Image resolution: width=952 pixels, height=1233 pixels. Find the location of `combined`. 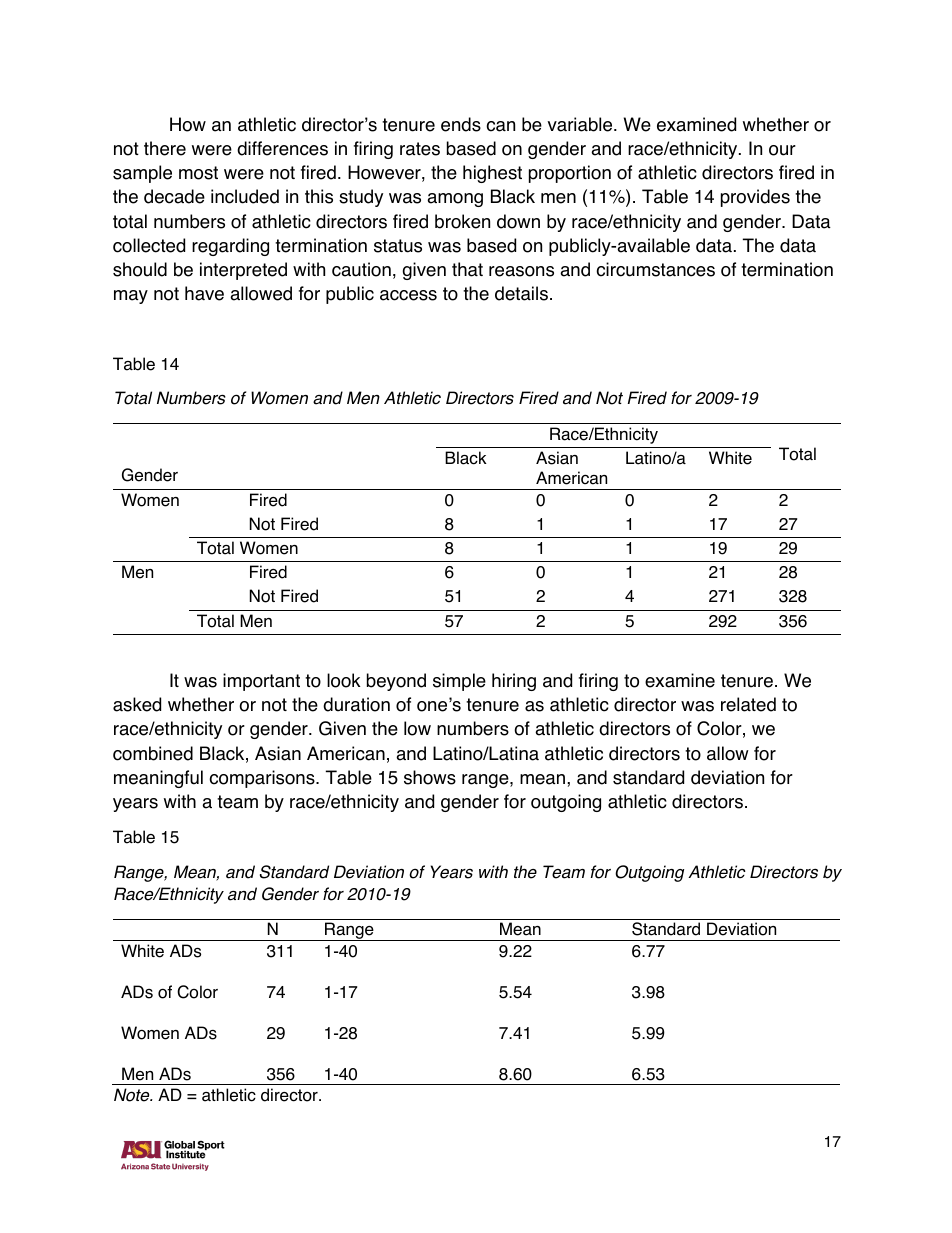

combined is located at coordinates (153, 753).
